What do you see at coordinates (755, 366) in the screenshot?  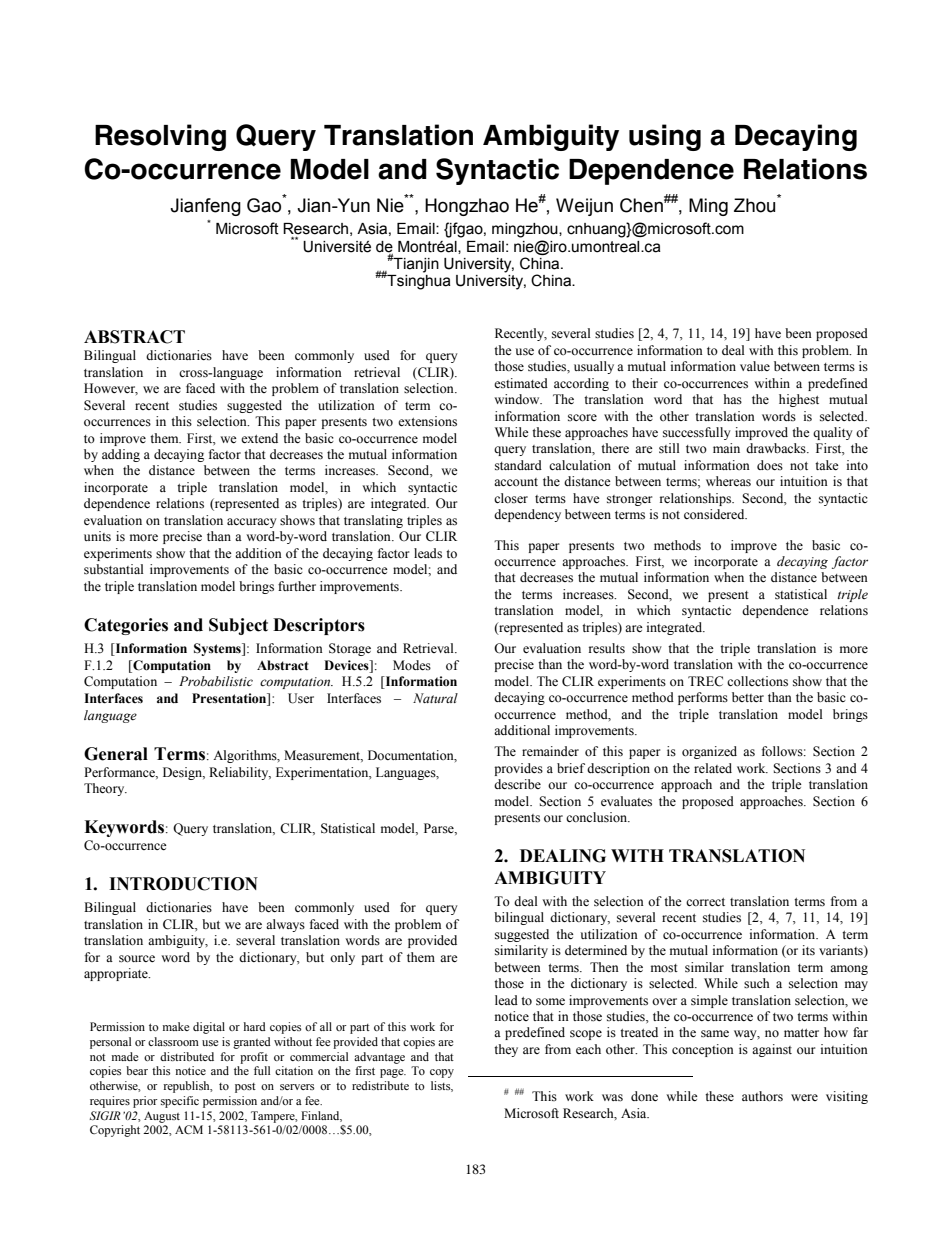 I see `value` at bounding box center [755, 366].
